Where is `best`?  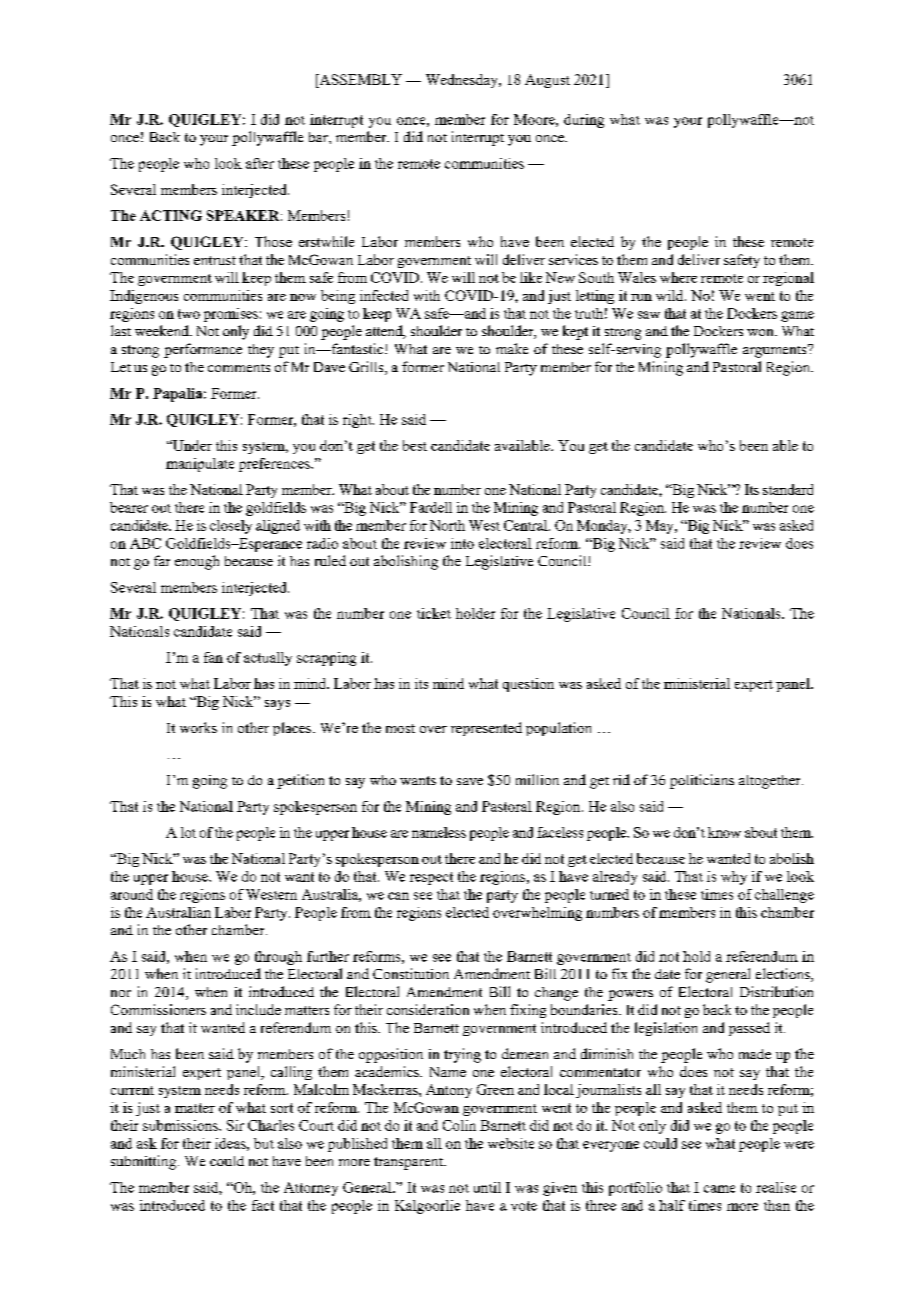
best is located at coordinates (415, 445).
